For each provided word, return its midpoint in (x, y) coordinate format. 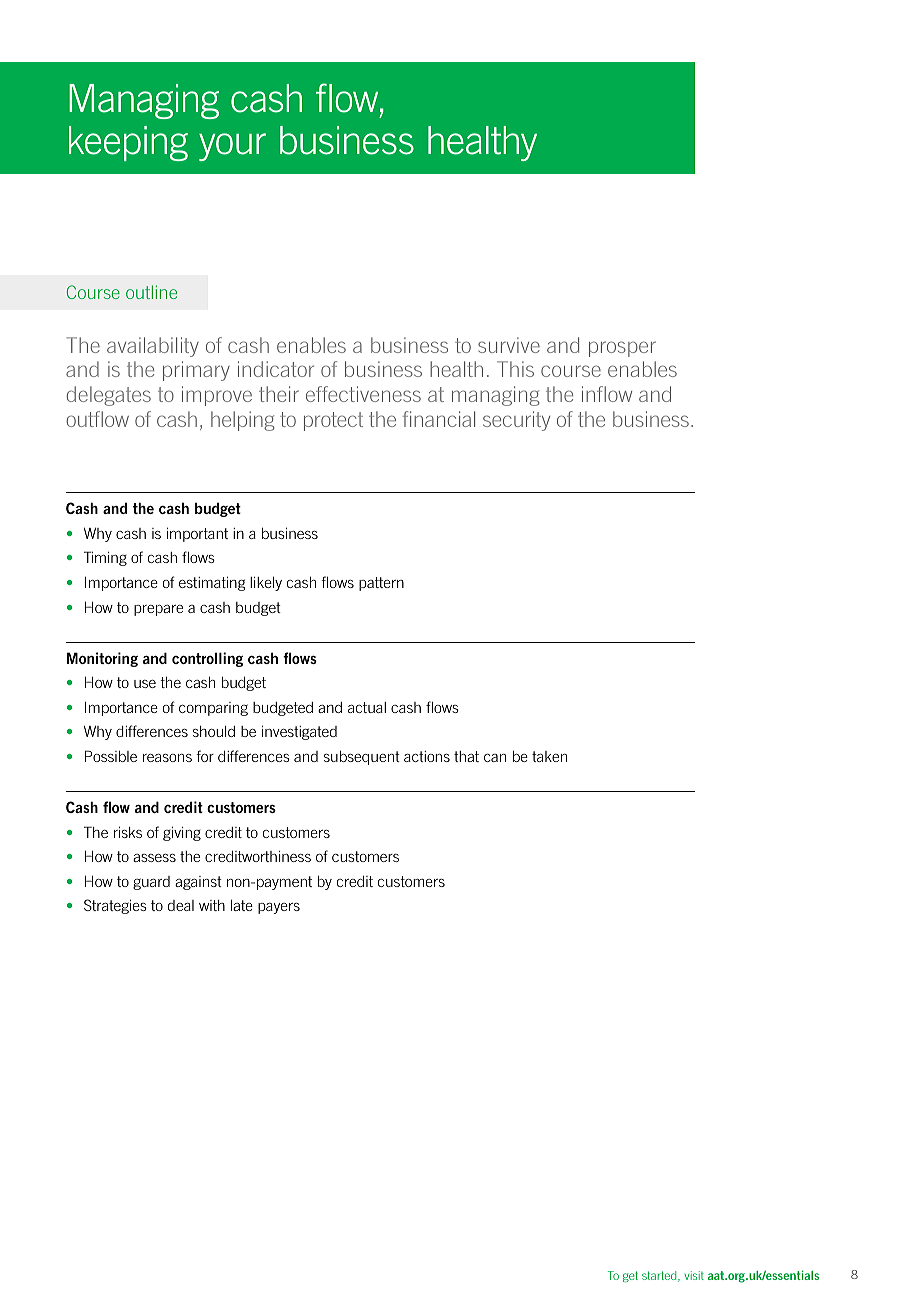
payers (279, 908)
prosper (622, 349)
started (660, 1276)
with (212, 905)
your (232, 147)
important (197, 534)
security (516, 421)
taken (549, 756)
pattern (381, 584)
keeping (128, 143)
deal (181, 905)
